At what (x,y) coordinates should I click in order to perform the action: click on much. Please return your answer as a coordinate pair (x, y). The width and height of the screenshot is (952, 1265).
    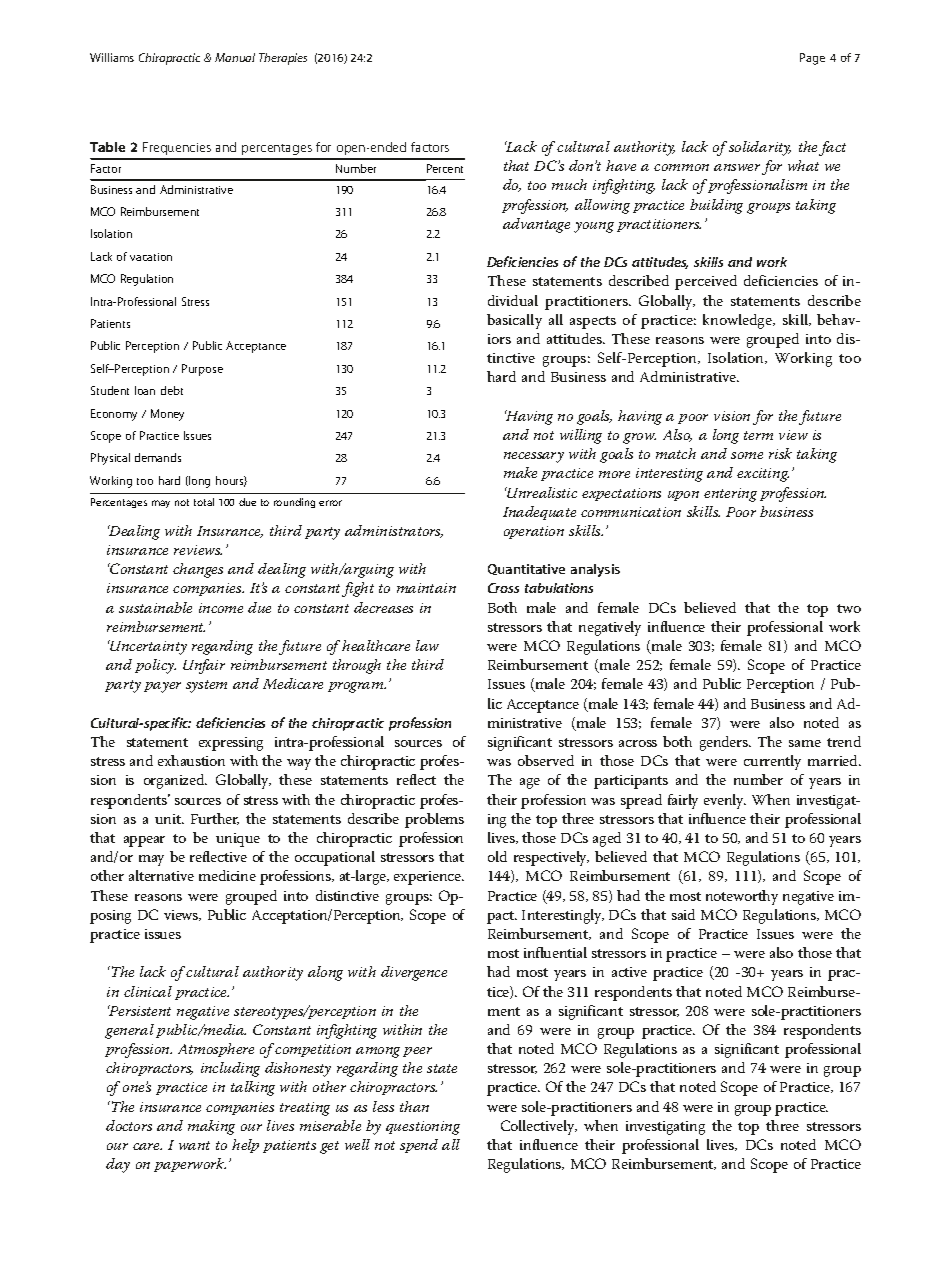
    Looking at the image, I should click on (569, 184).
